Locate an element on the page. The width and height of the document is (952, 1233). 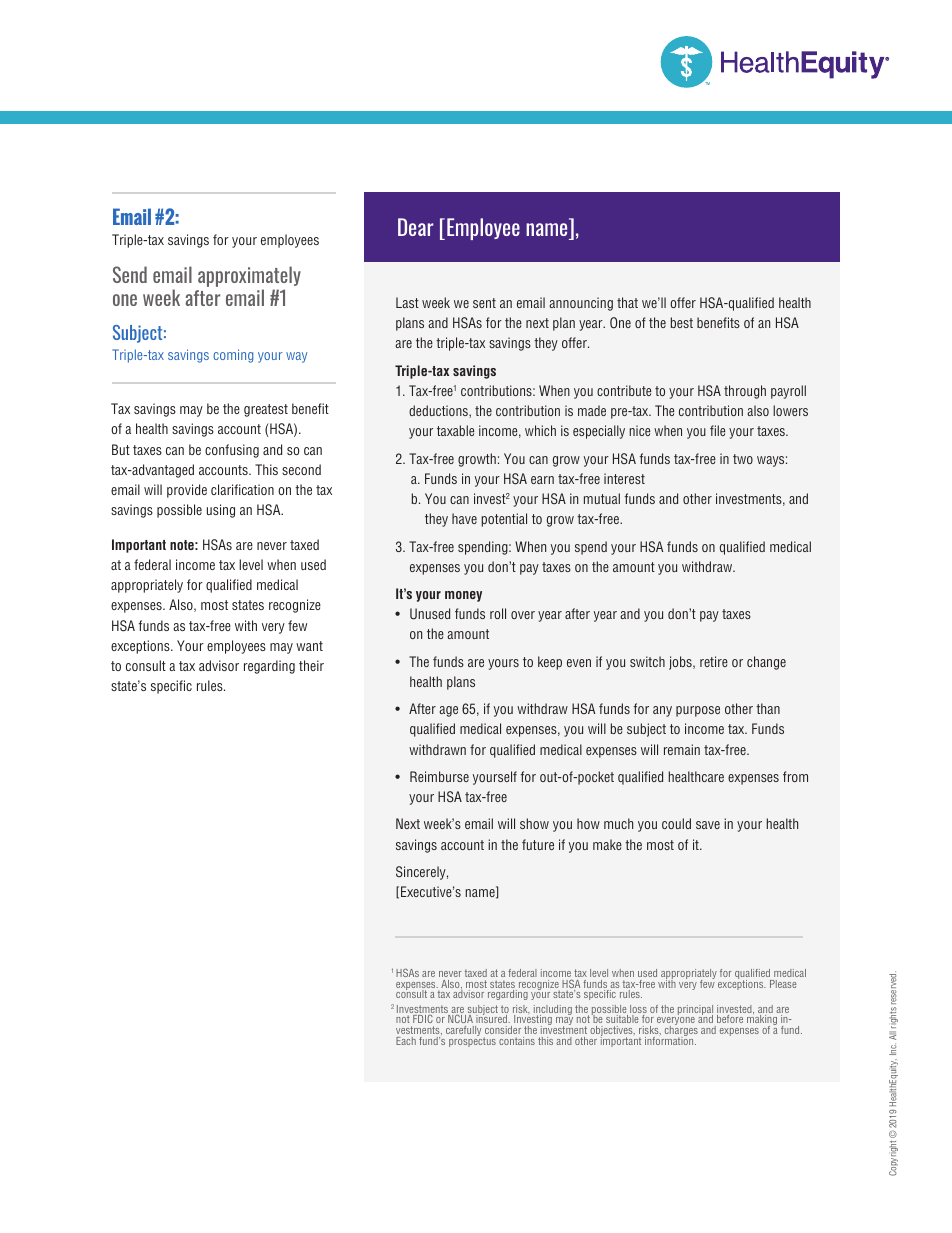
Reimburse is located at coordinates (439, 776).
